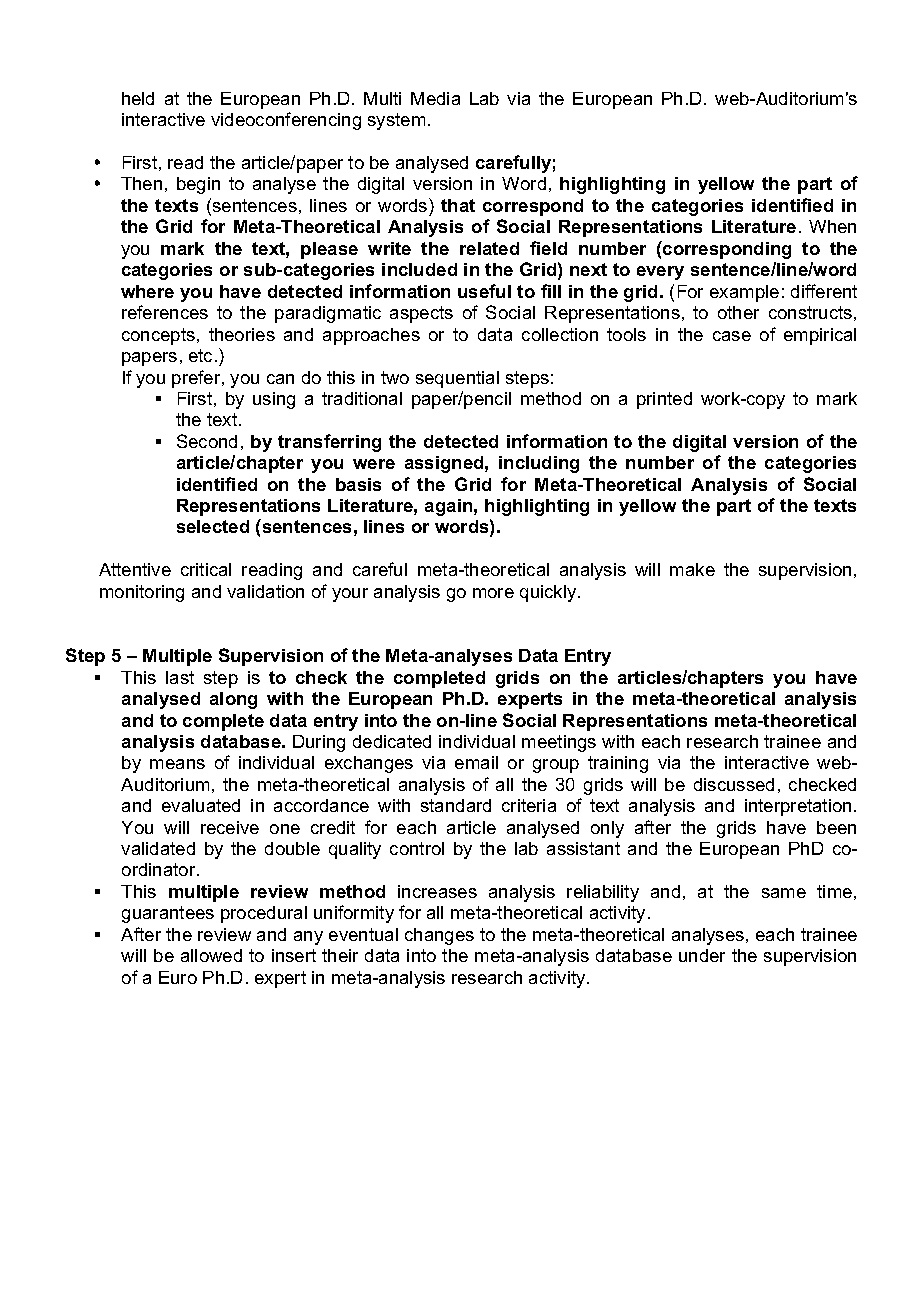 The image size is (924, 1308). I want to click on make, so click(692, 569).
